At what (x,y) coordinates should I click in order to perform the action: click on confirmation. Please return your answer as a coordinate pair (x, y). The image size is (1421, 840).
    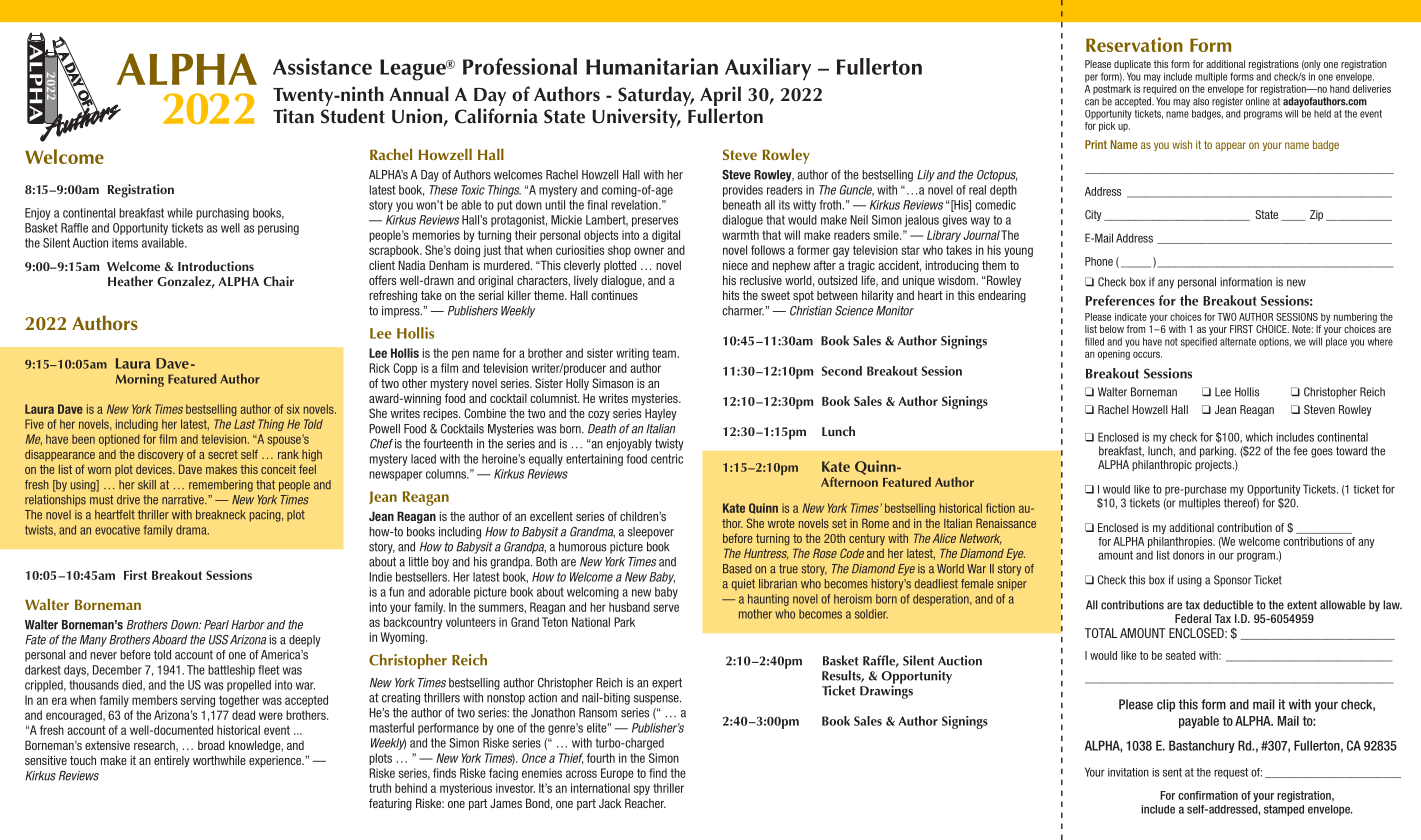
    Looking at the image, I should click on (1208, 795).
